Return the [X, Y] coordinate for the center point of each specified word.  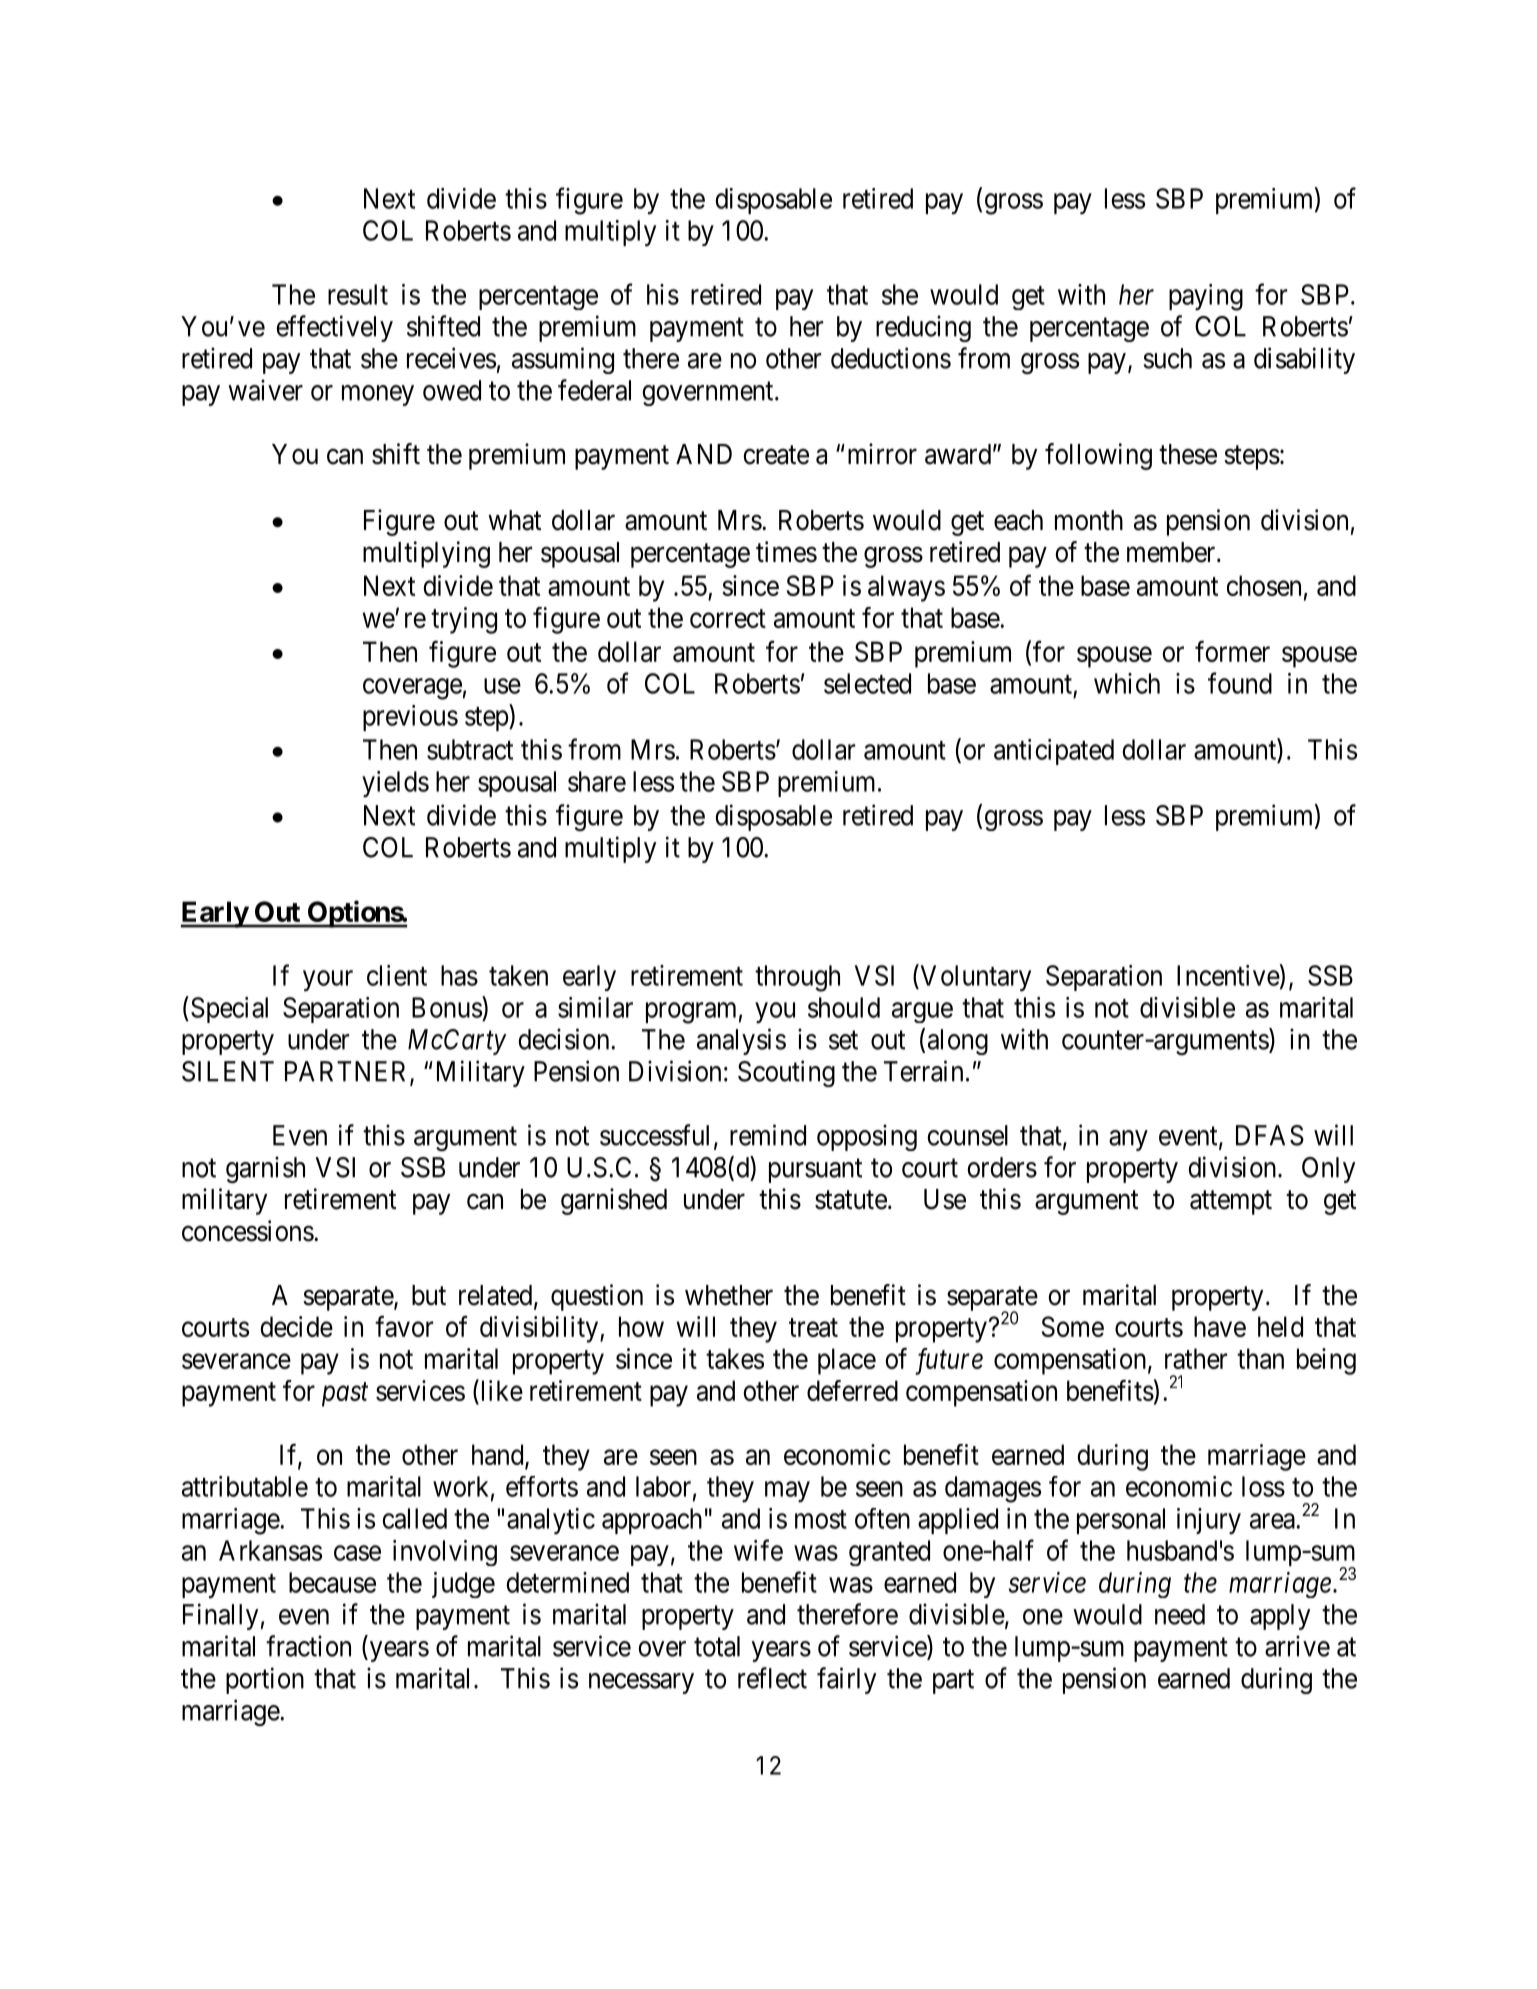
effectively [334, 328]
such [1168, 358]
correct [728, 618]
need [1180, 1614]
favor [404, 1326]
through [797, 978]
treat [813, 1327]
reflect [772, 1678]
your [328, 981]
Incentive [1228, 975]
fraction [308, 1646]
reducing [923, 328]
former [1232, 651]
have [1220, 1326]
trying [464, 620]
